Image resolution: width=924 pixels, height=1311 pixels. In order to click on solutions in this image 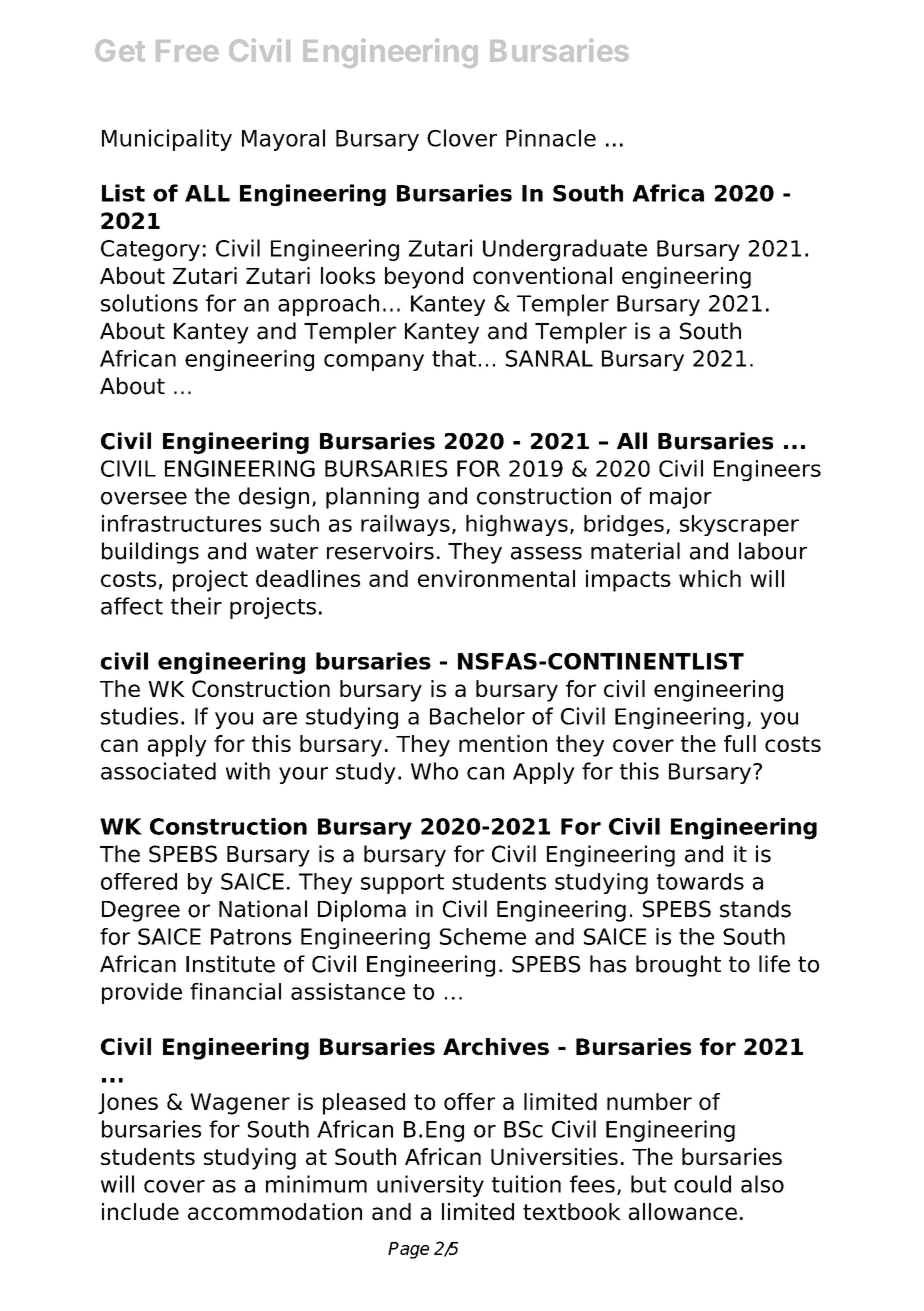, I will do `click(149, 303)`.
